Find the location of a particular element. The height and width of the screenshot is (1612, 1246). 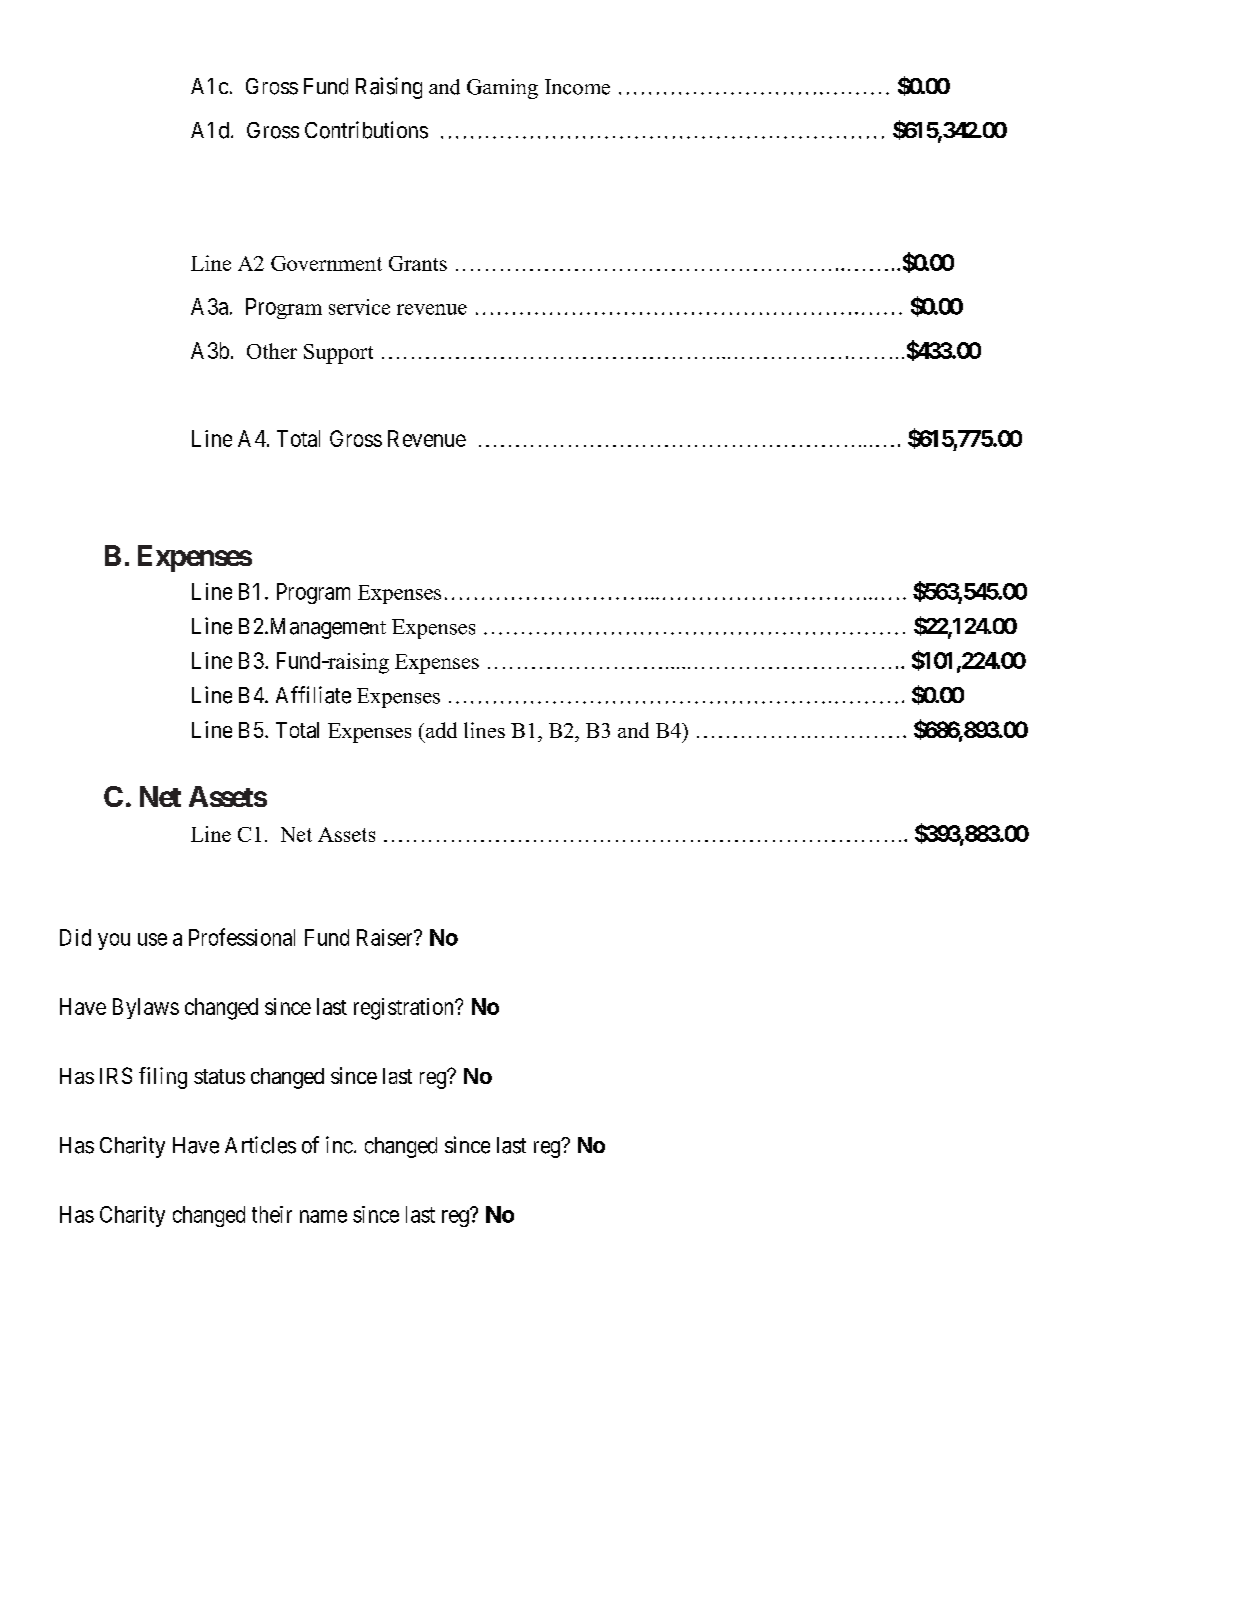

Contributions is located at coordinates (366, 130).
